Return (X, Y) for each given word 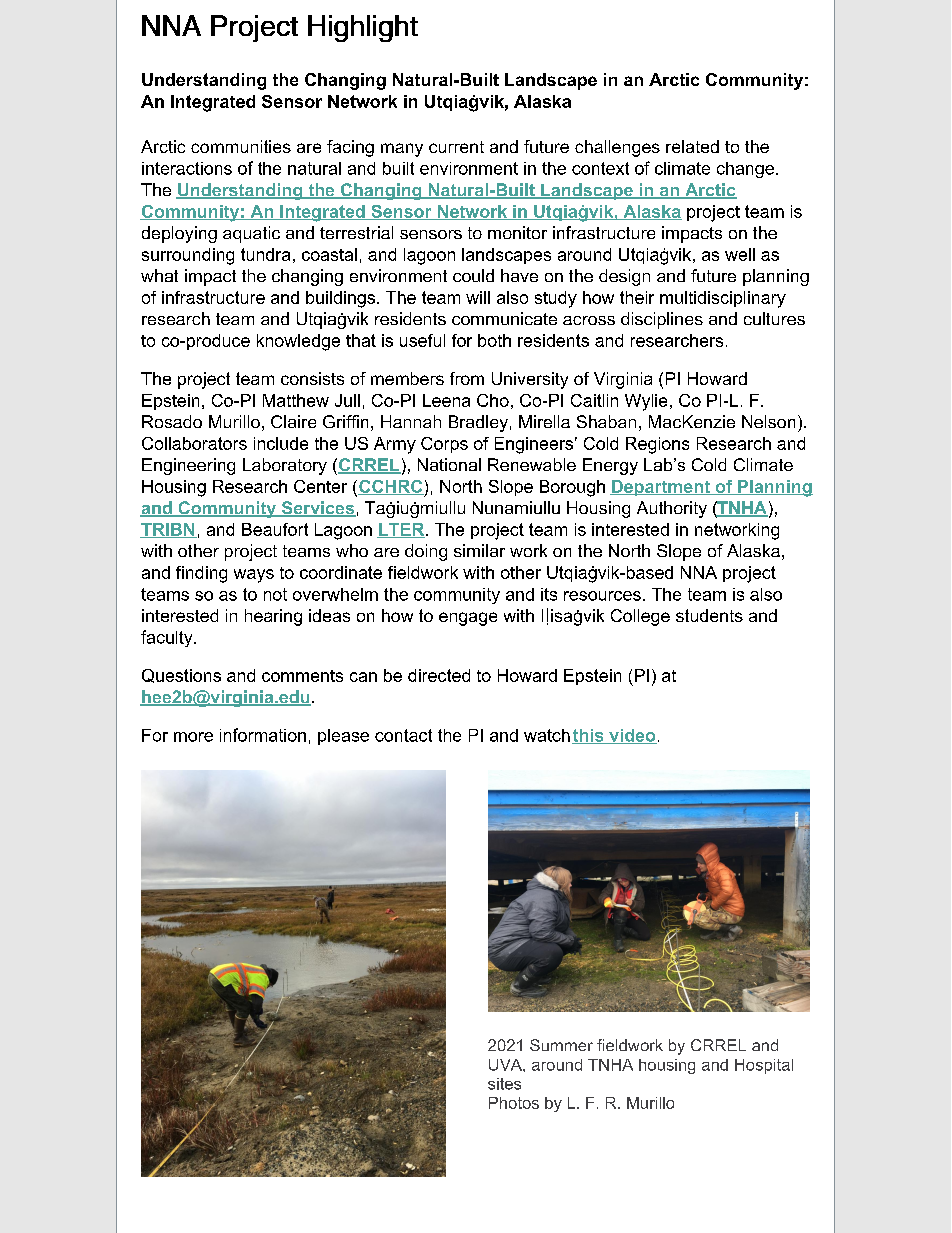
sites (504, 1084)
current (456, 147)
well (740, 254)
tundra (265, 254)
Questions (181, 676)
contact (403, 735)
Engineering (188, 466)
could (473, 275)
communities (241, 146)
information (263, 735)
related (692, 146)
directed (439, 675)
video (632, 736)
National (449, 464)
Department (661, 488)
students (709, 615)
